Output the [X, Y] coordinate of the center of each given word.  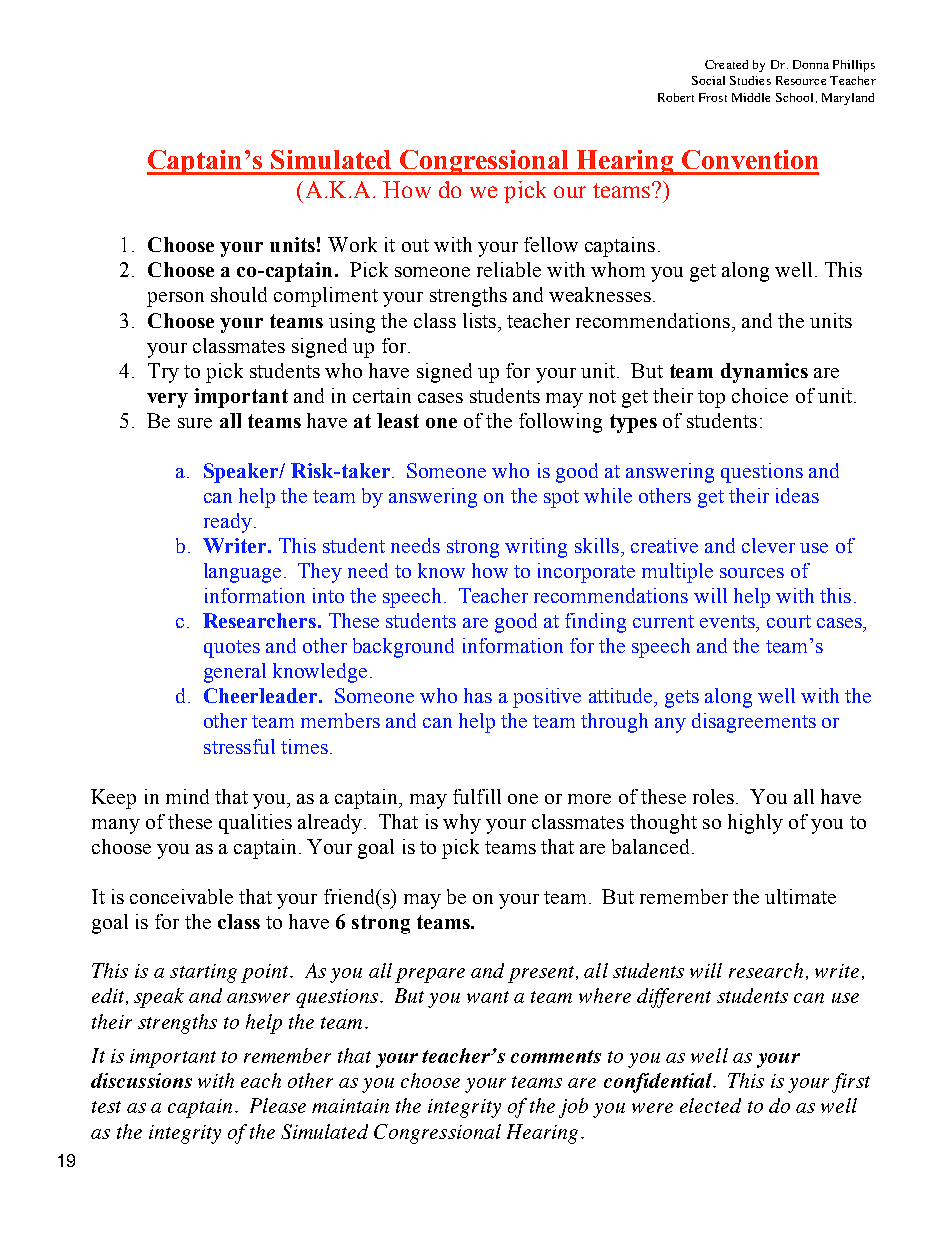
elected [710, 1105]
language [242, 573]
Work [352, 244]
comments [556, 1056]
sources [752, 573]
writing [536, 548]
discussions [141, 1080]
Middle [751, 97]
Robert [676, 97]
